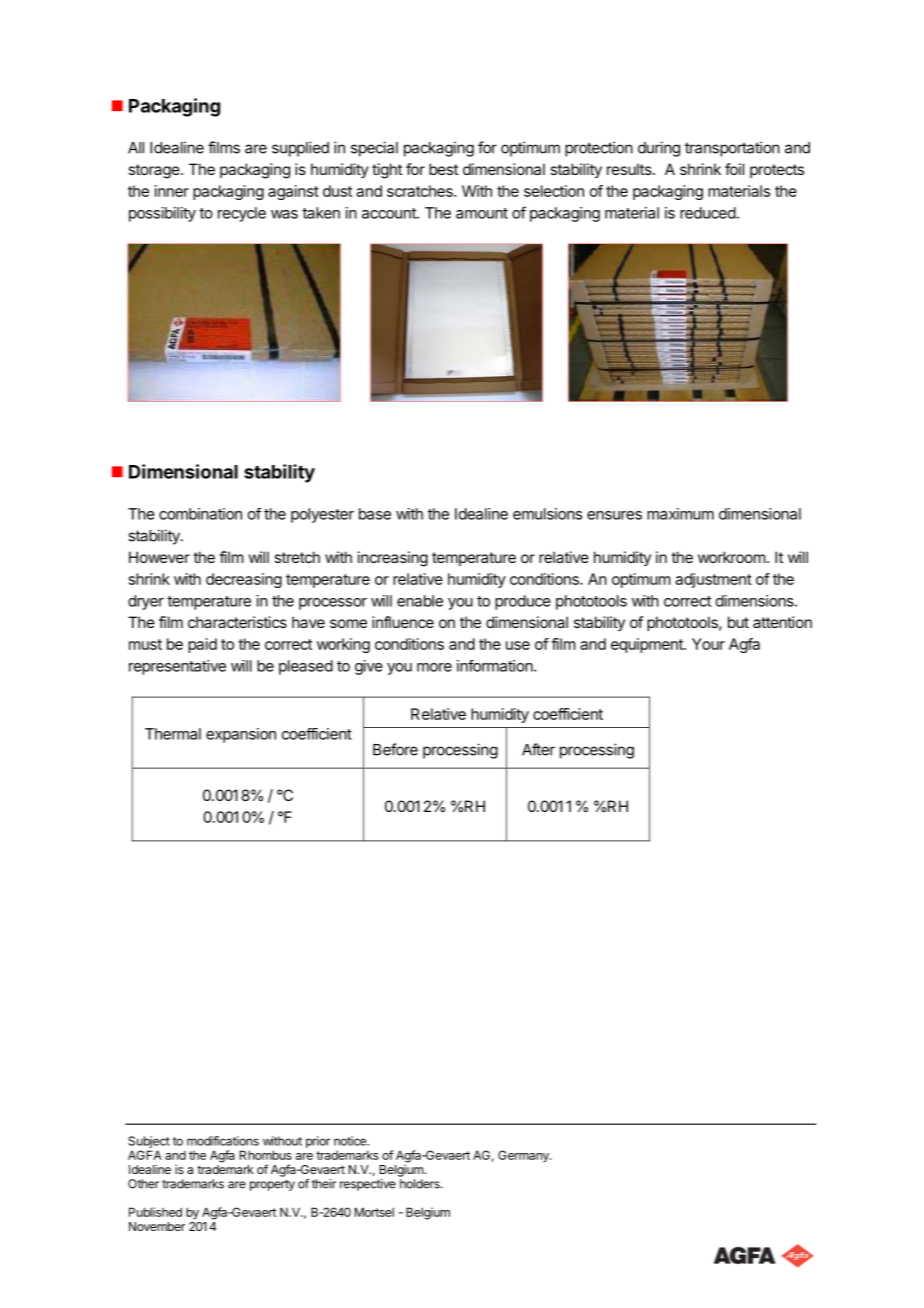 This screenshot has width=924, height=1308. What do you see at coordinates (680, 514) in the screenshot?
I see `maximum` at bounding box center [680, 514].
